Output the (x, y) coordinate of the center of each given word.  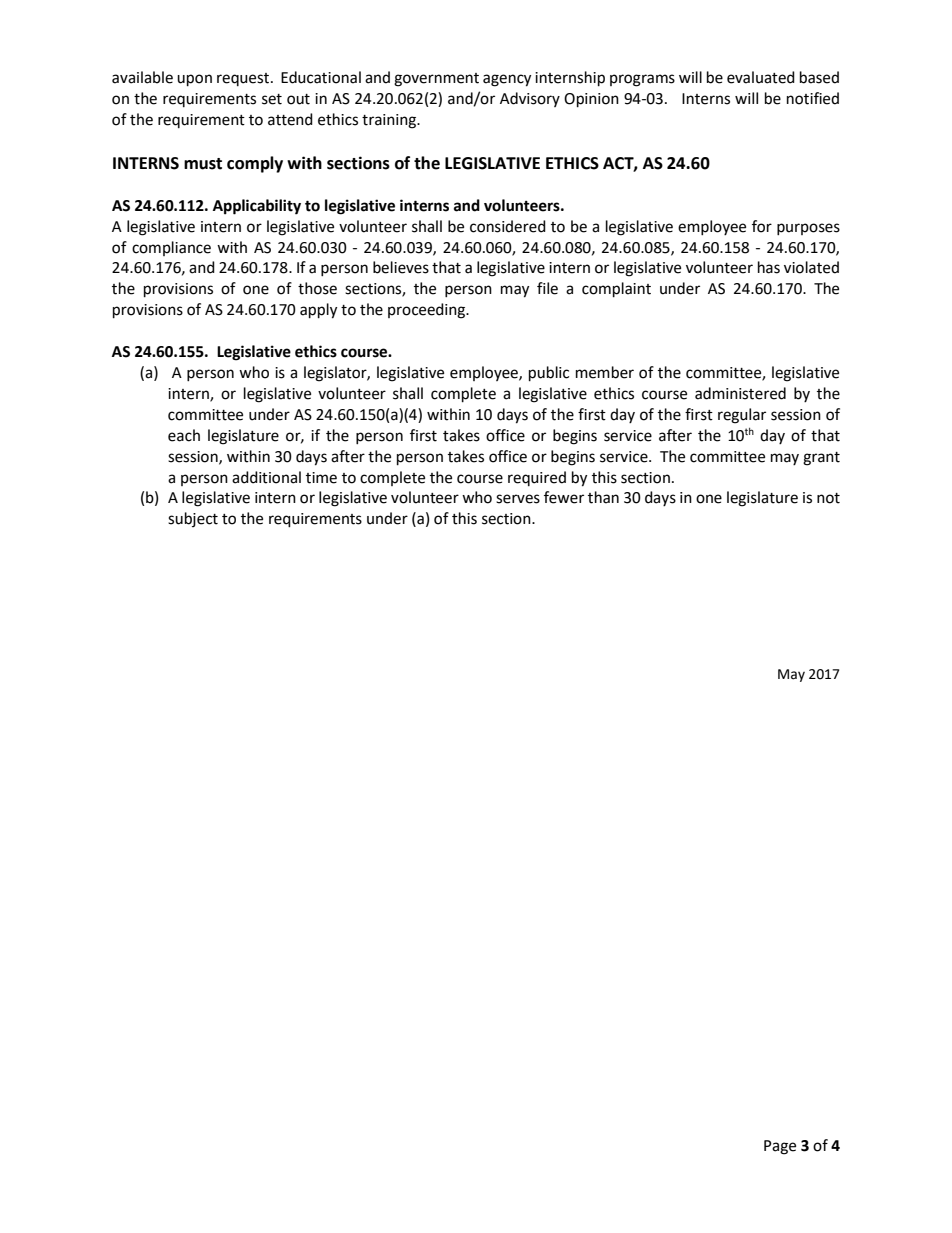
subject (193, 519)
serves (518, 499)
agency (507, 80)
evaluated (761, 77)
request (244, 79)
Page (780, 1147)
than (603, 497)
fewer (564, 497)
